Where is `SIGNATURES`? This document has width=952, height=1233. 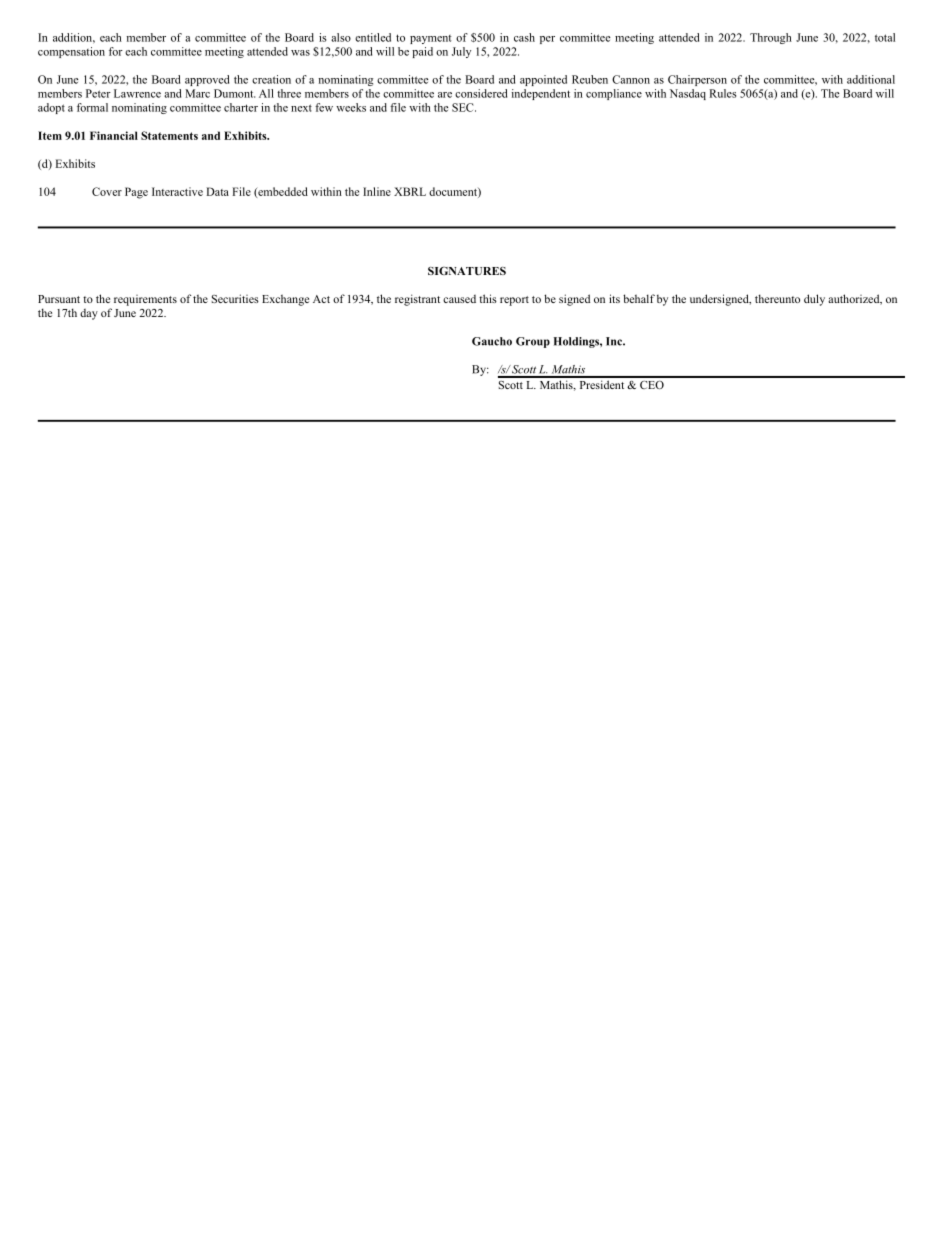 SIGNATURES is located at coordinates (467, 270).
